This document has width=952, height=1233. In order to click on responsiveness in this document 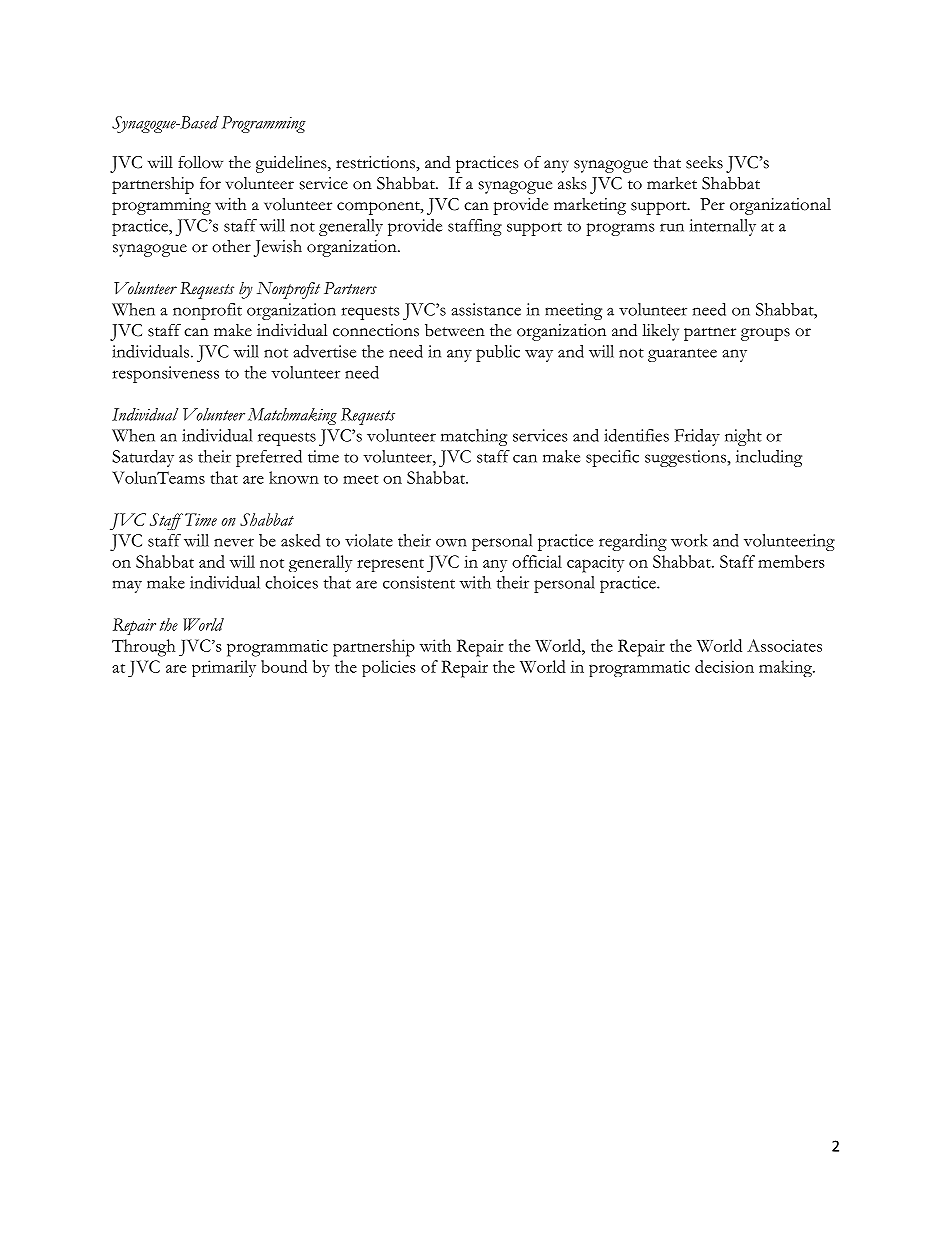, I will do `click(166, 374)`.
